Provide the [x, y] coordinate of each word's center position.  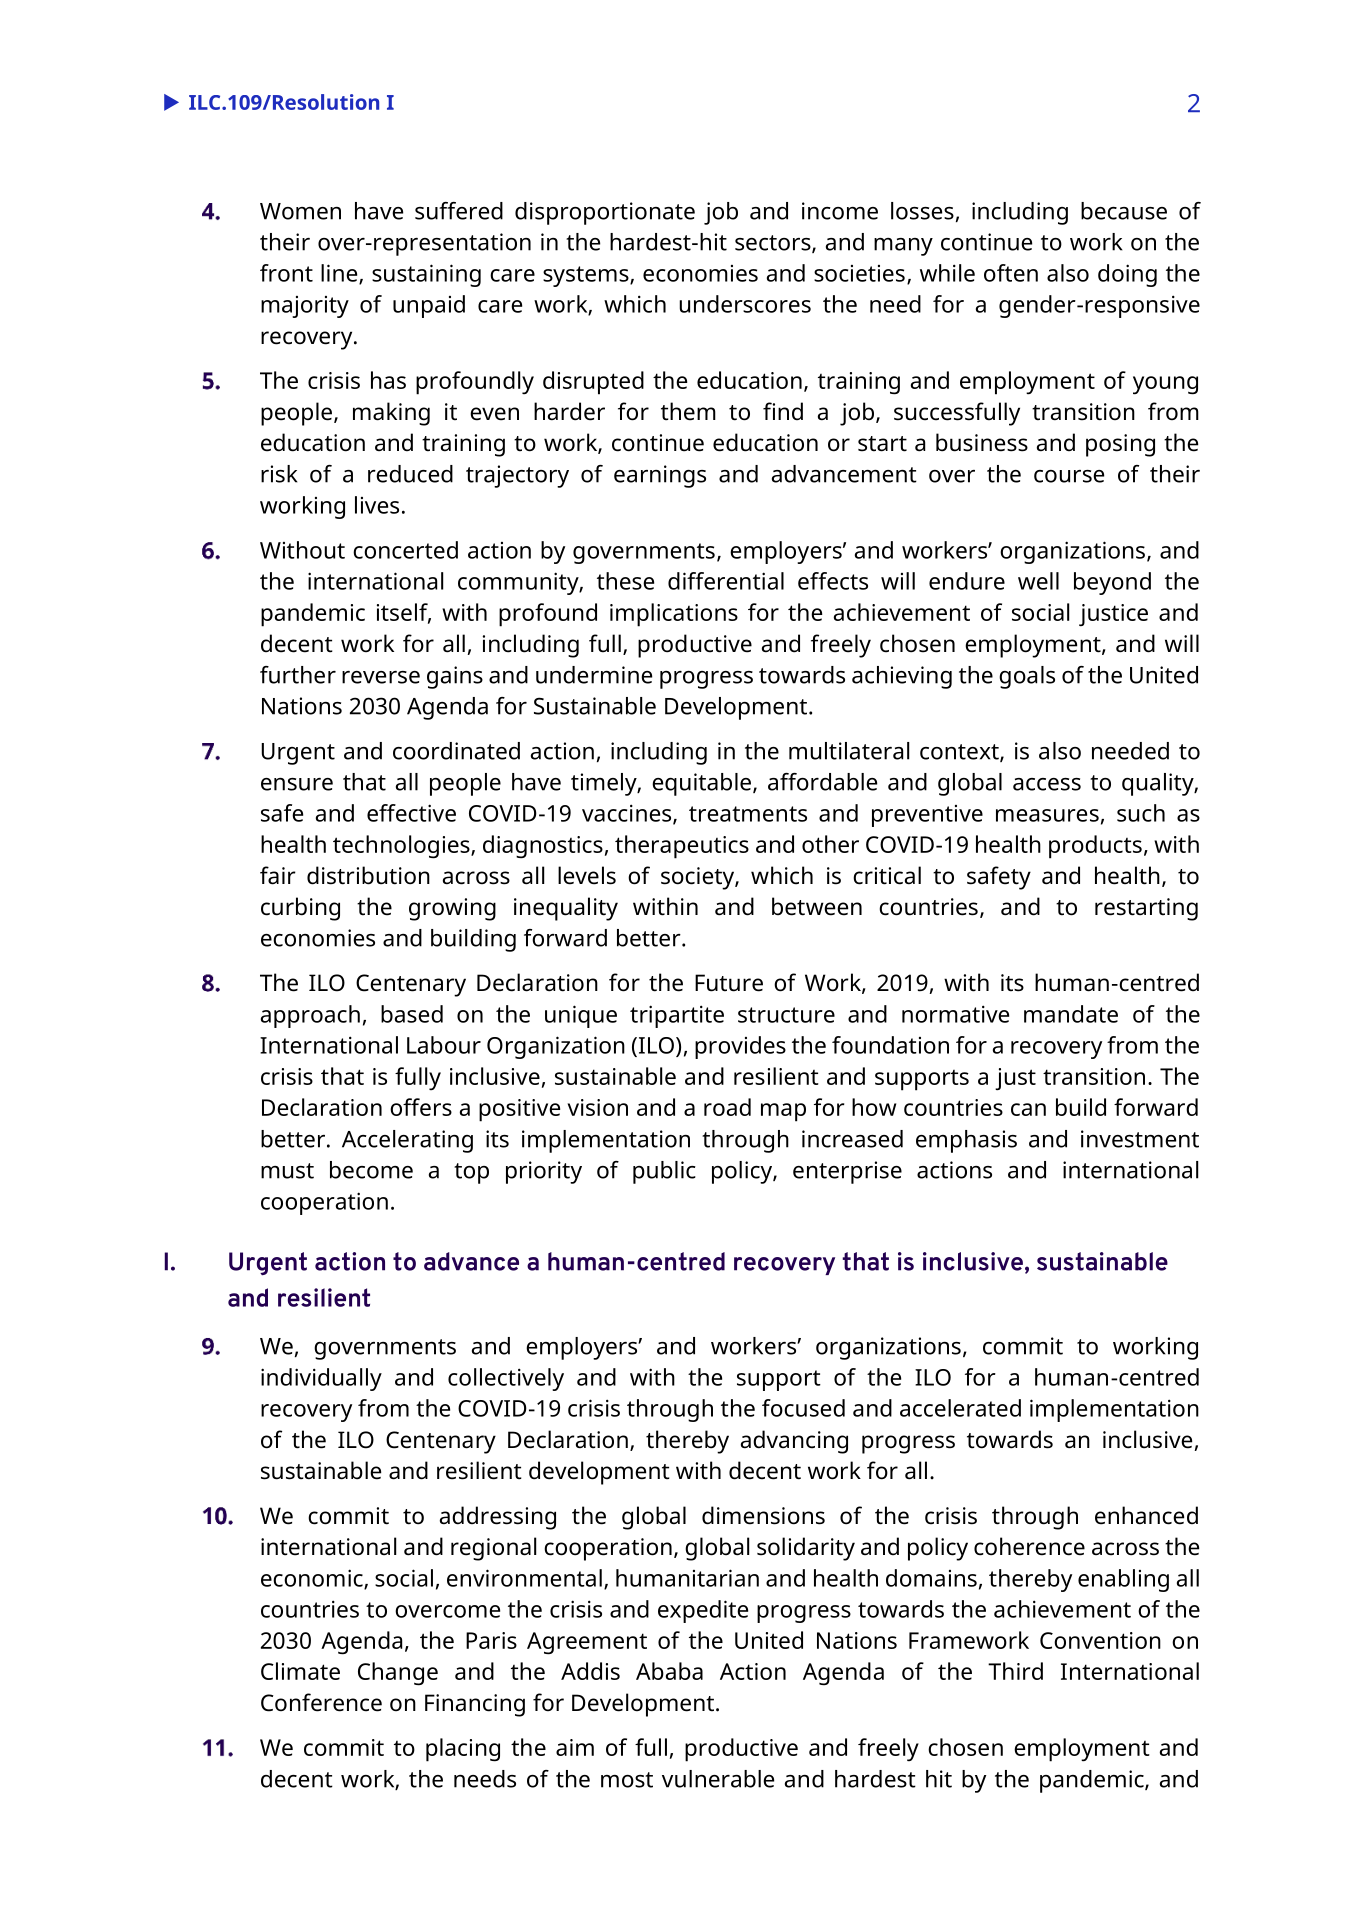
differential [726, 581]
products [1095, 847]
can [1028, 1109]
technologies [402, 847]
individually [321, 1379]
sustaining [426, 275]
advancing [794, 1442]
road [727, 1107]
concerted [405, 550]
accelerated [960, 1408]
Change [398, 1674]
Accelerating [407, 1141]
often [1011, 273]
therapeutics [682, 847]
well [1038, 581]
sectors [774, 244]
